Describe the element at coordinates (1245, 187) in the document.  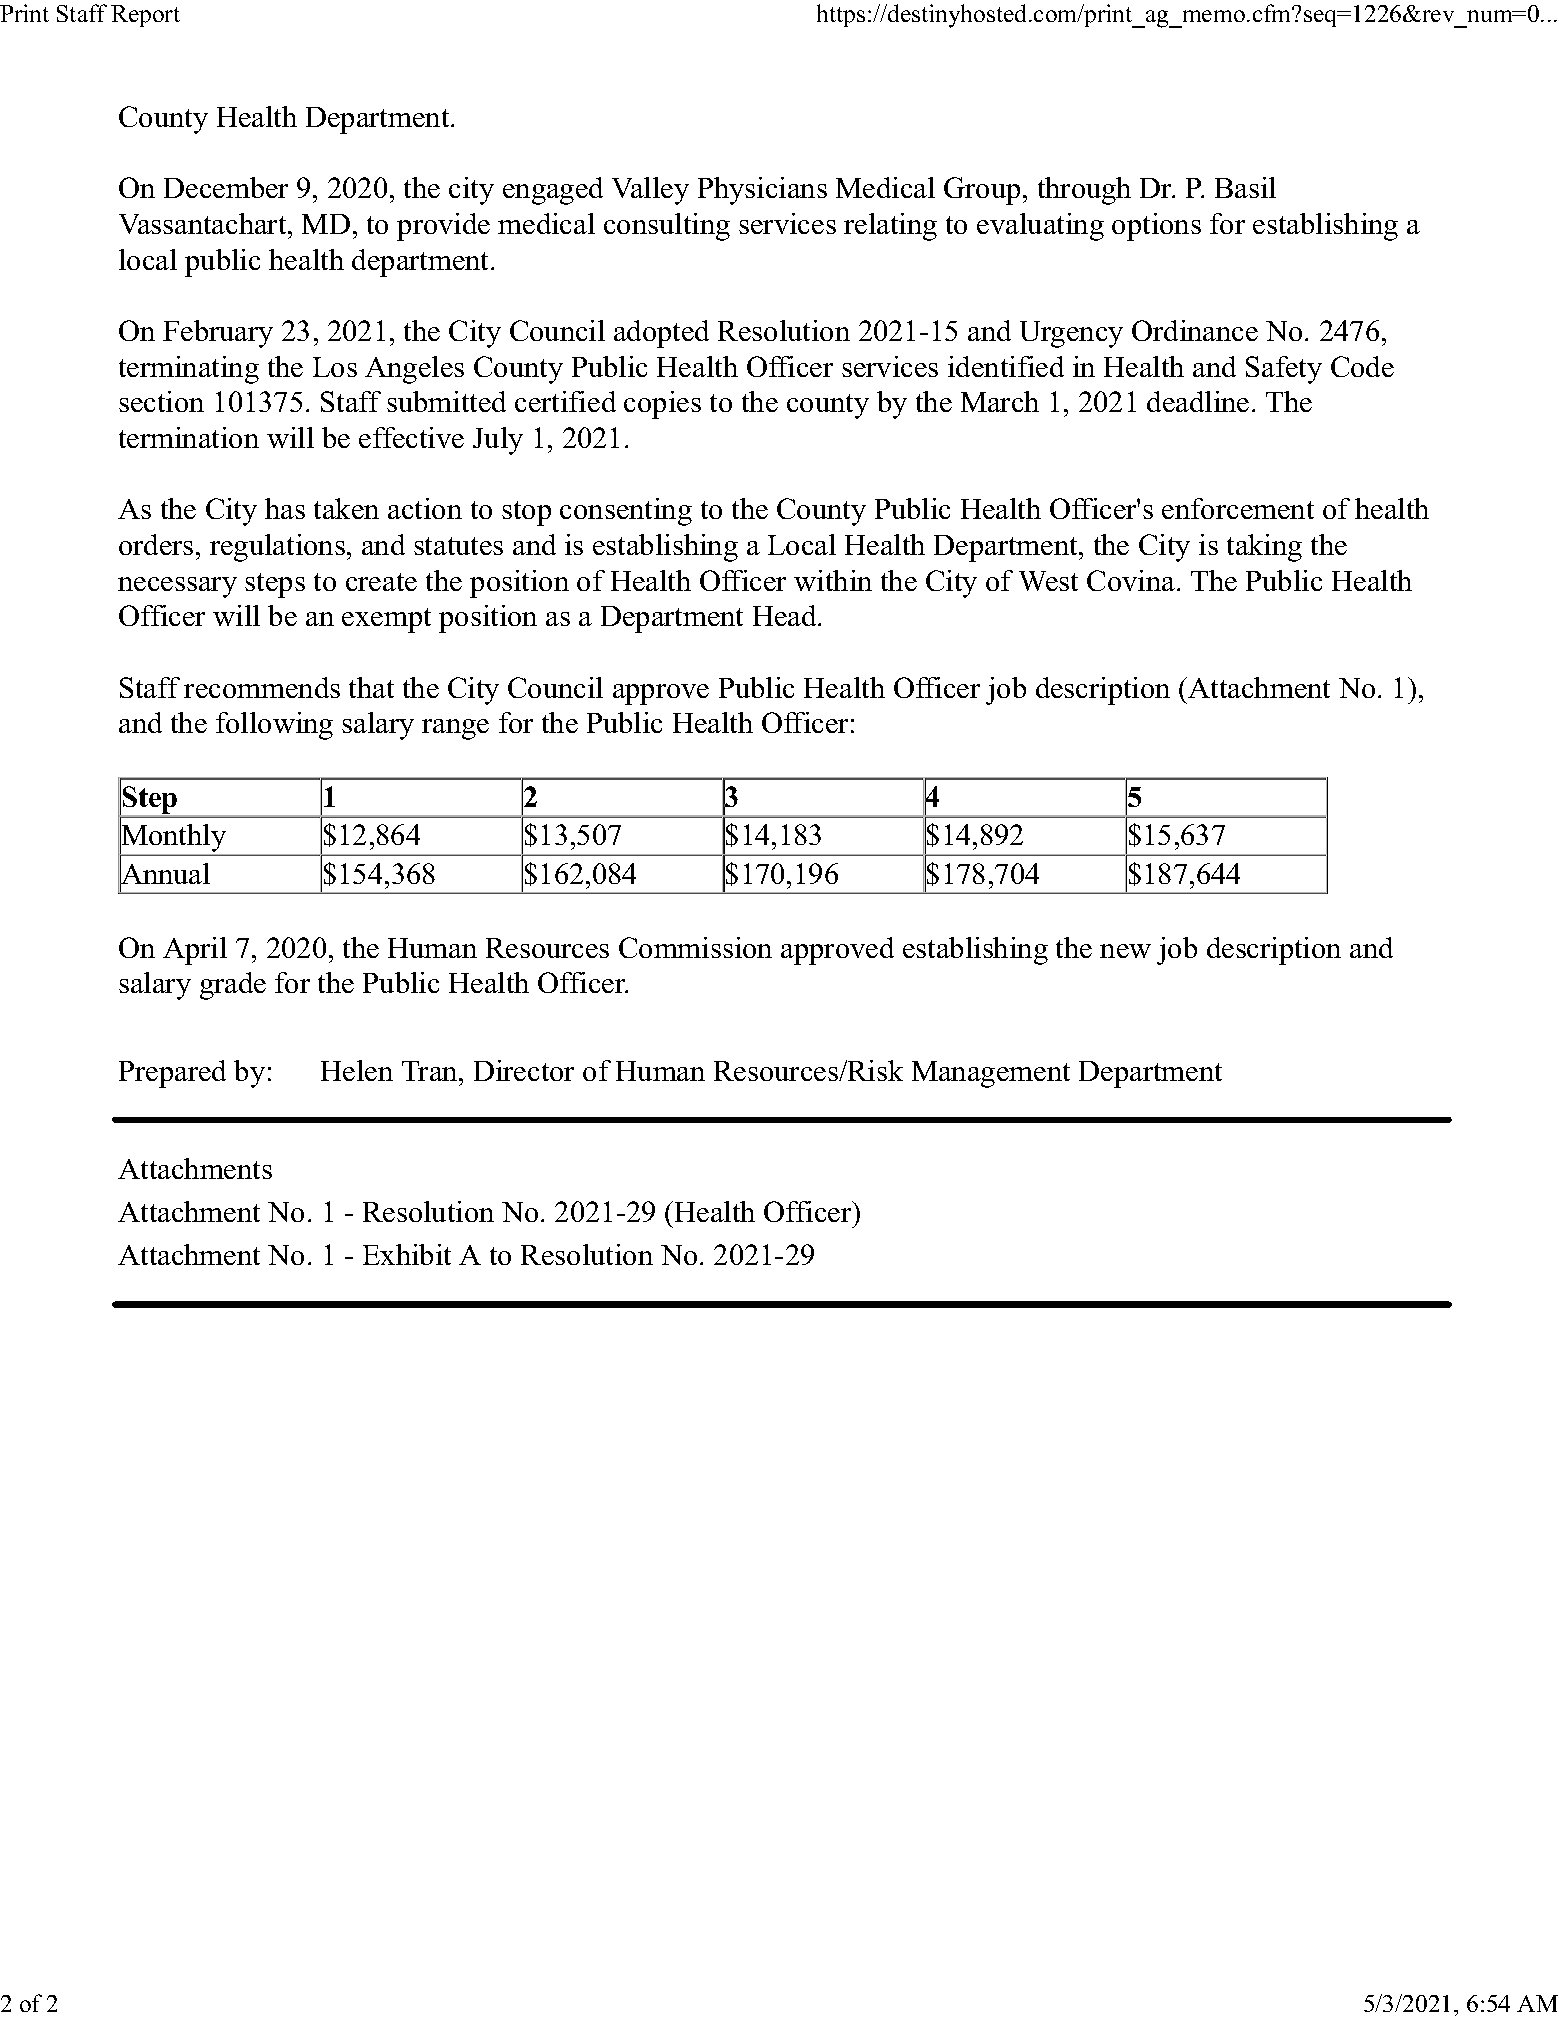
I see `Basil` at that location.
